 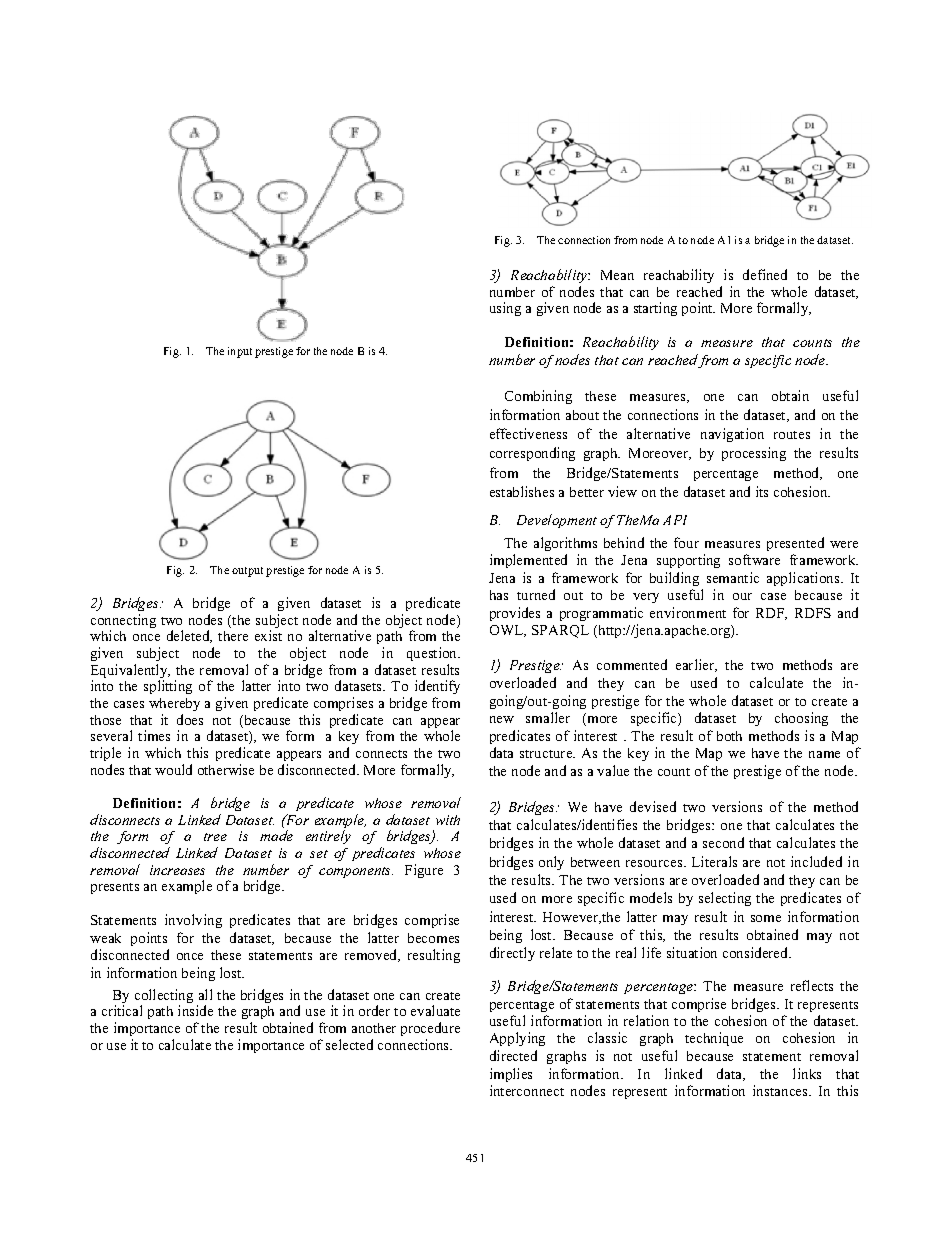 What do you see at coordinates (437, 689) in the document?
I see `identify` at bounding box center [437, 689].
